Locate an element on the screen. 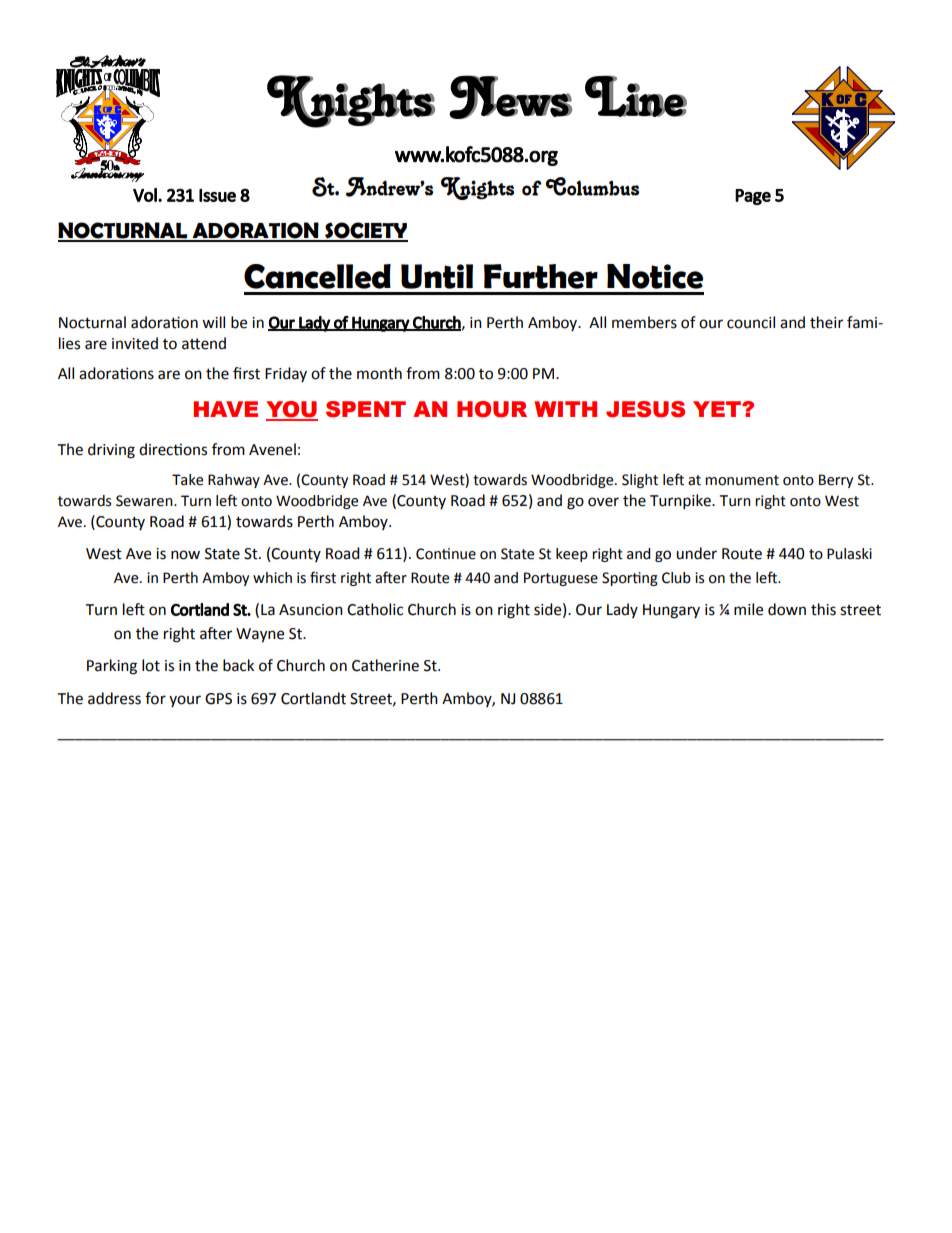 This screenshot has width=952, height=1233. Page is located at coordinates (753, 197).
